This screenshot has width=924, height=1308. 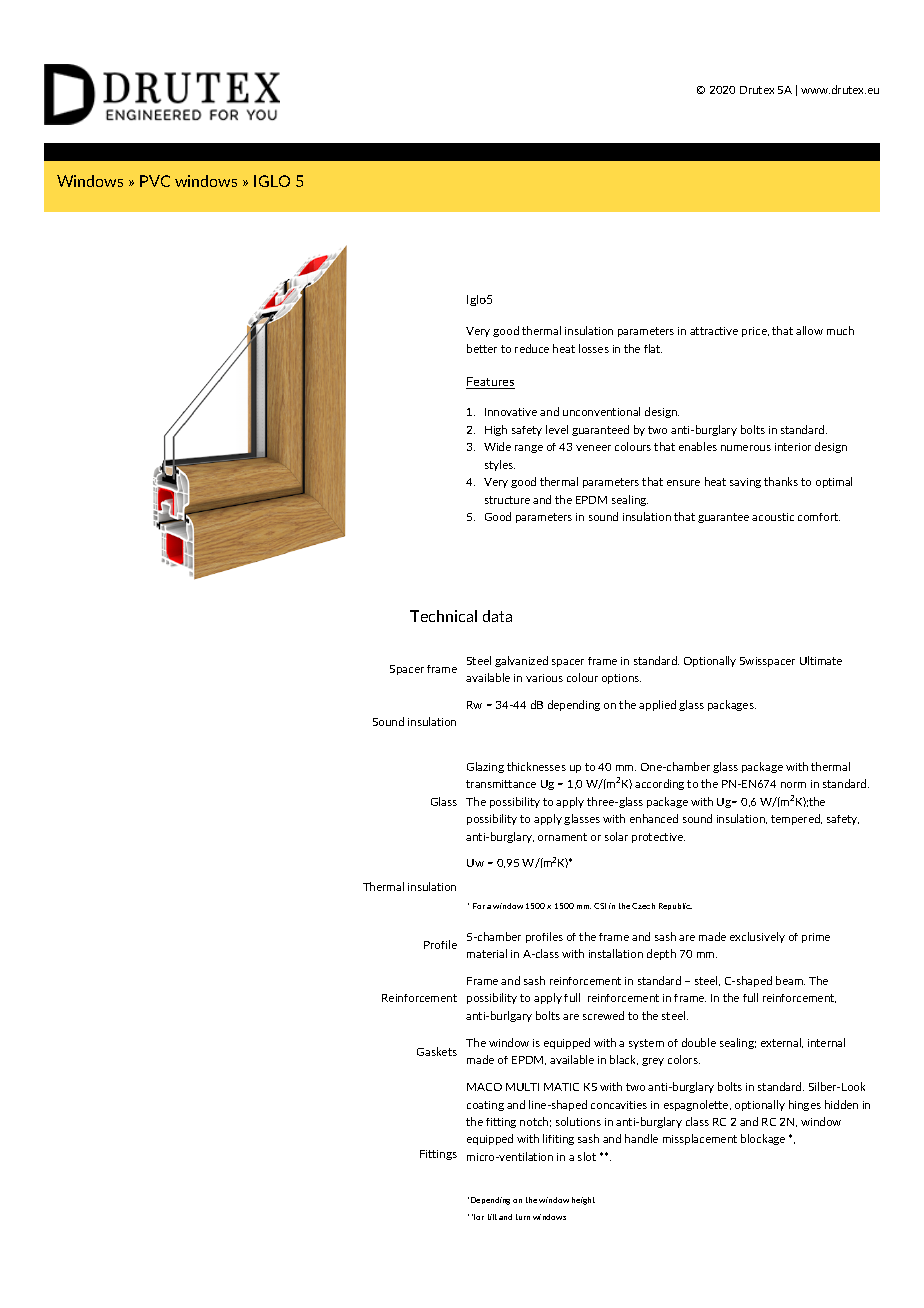 What do you see at coordinates (500, 465) in the screenshot?
I see `styles` at bounding box center [500, 465].
